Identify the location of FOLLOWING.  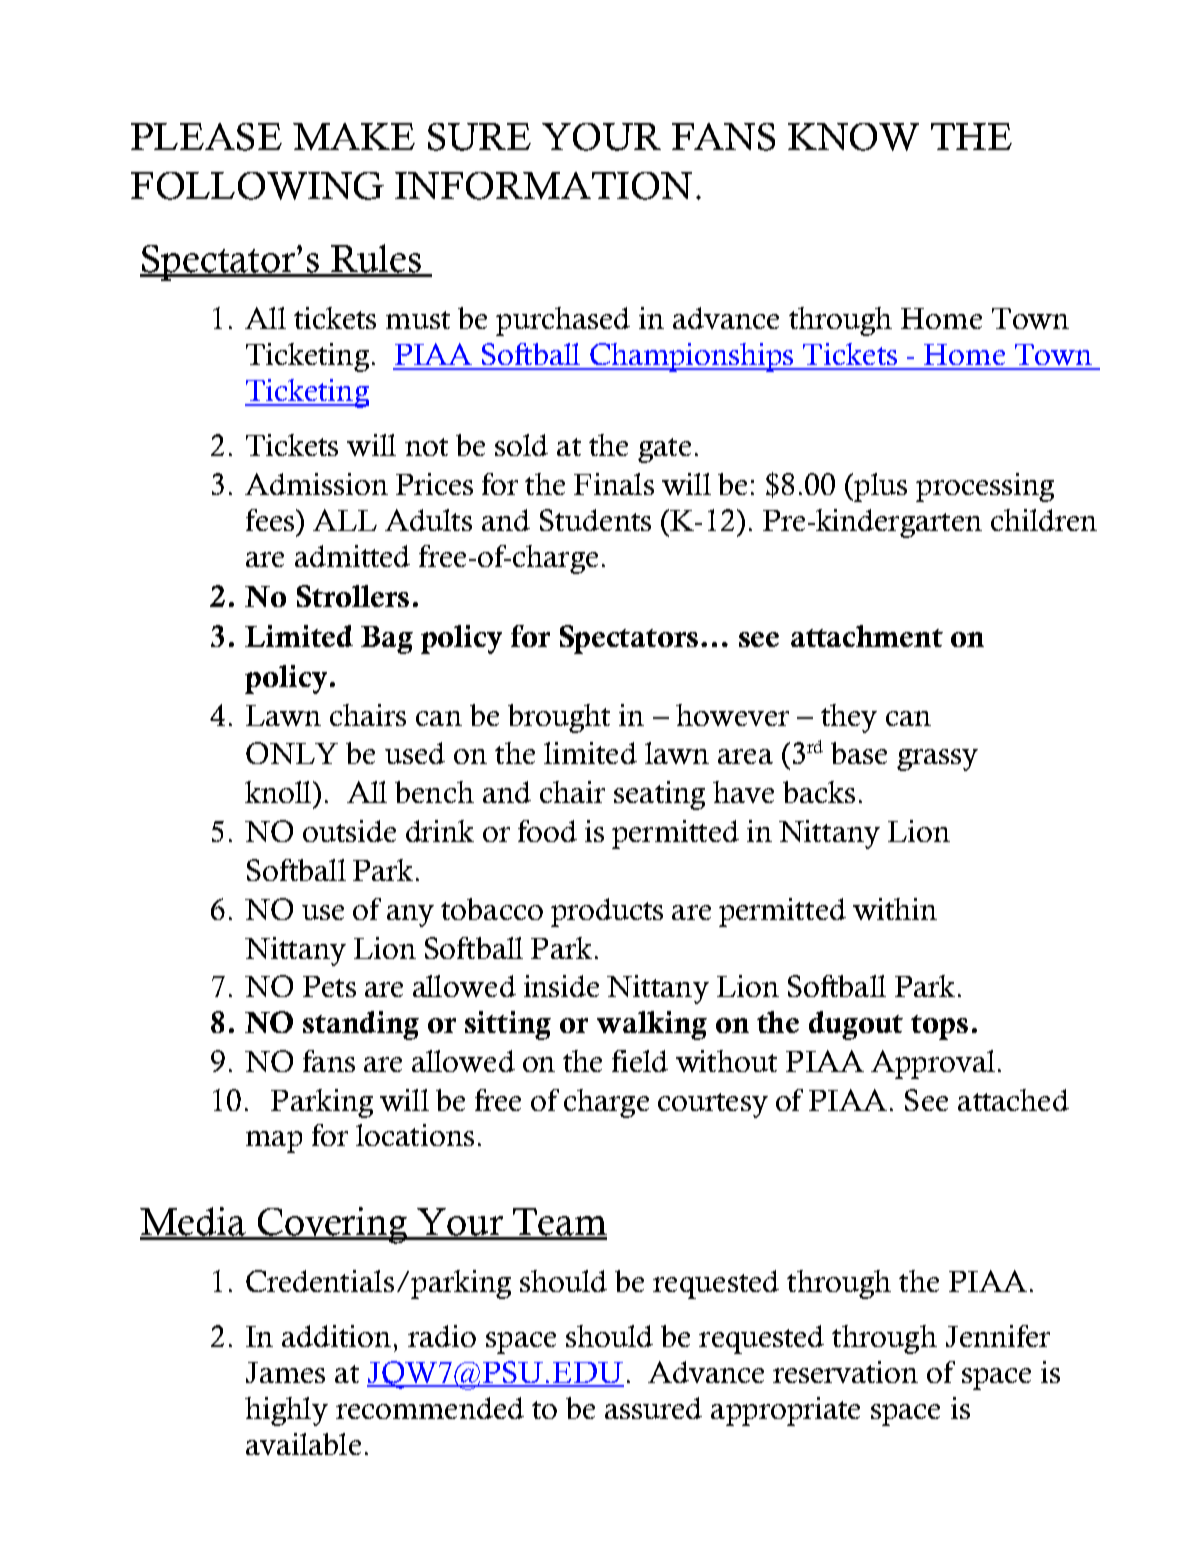
(257, 186).
